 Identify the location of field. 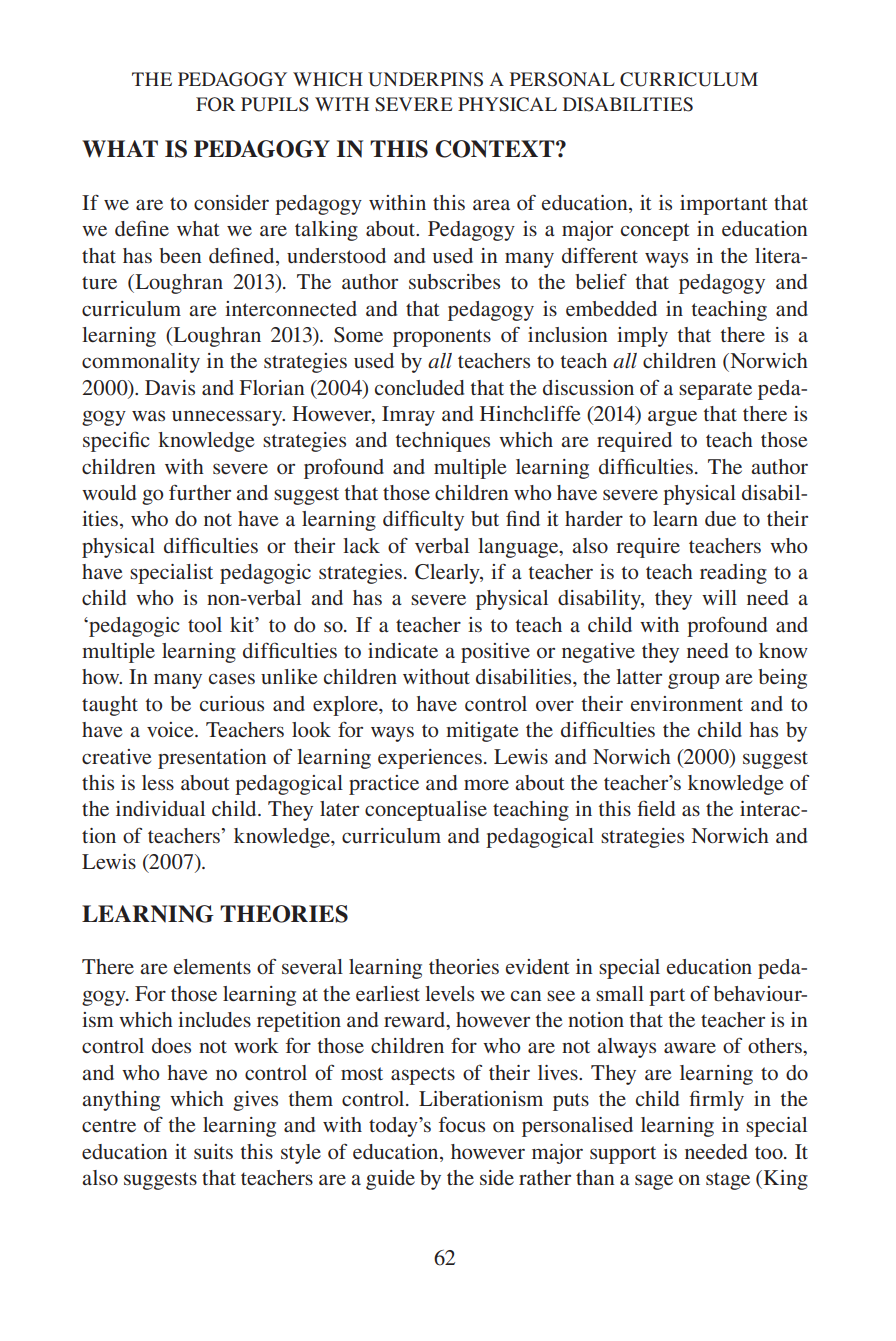
(656, 808).
